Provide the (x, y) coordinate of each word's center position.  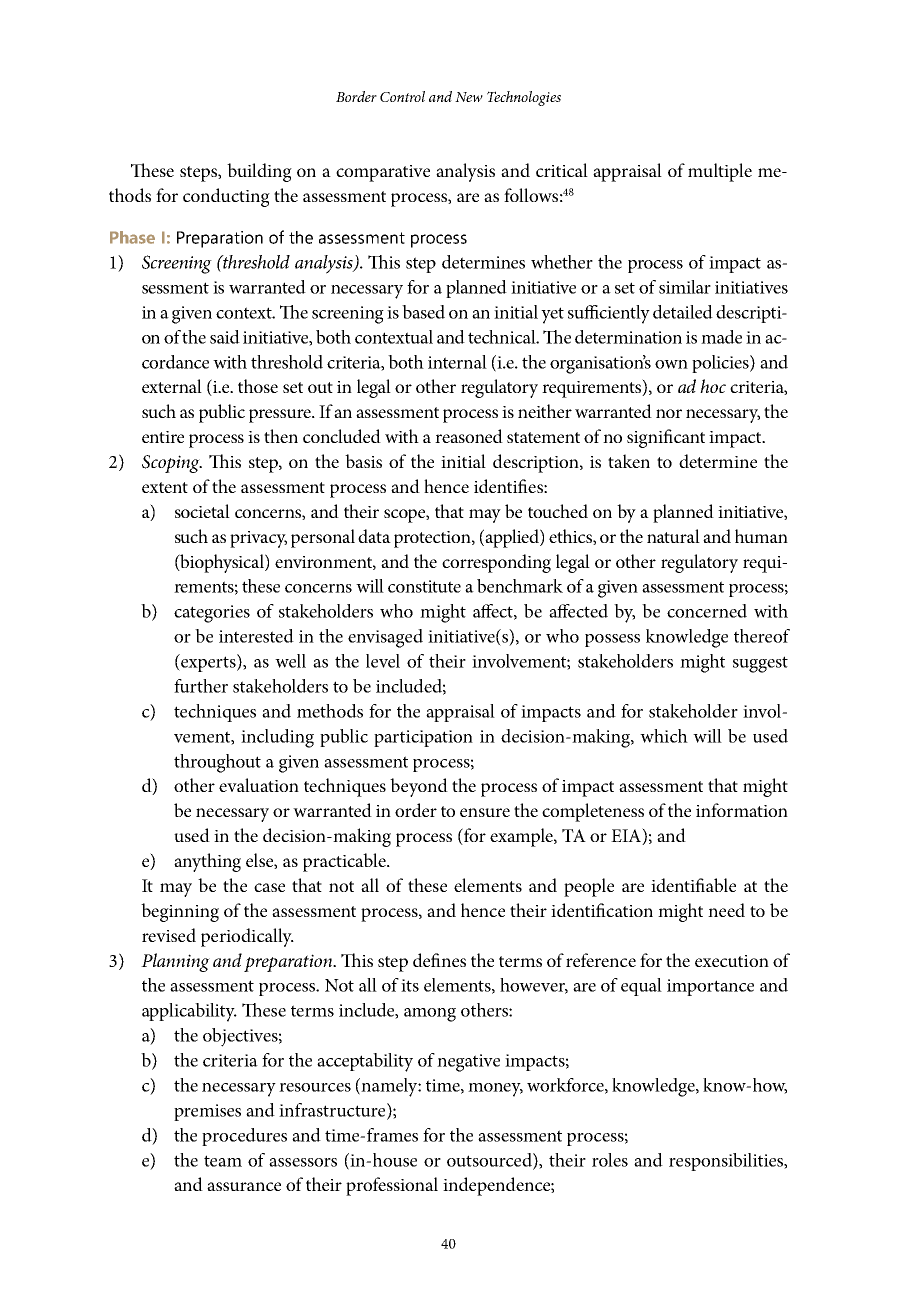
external (172, 386)
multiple (720, 172)
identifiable (693, 885)
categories (212, 614)
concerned (707, 611)
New (469, 97)
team (223, 1161)
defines (439, 960)
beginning (180, 912)
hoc (713, 386)
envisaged (385, 638)
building (259, 172)
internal (457, 362)
